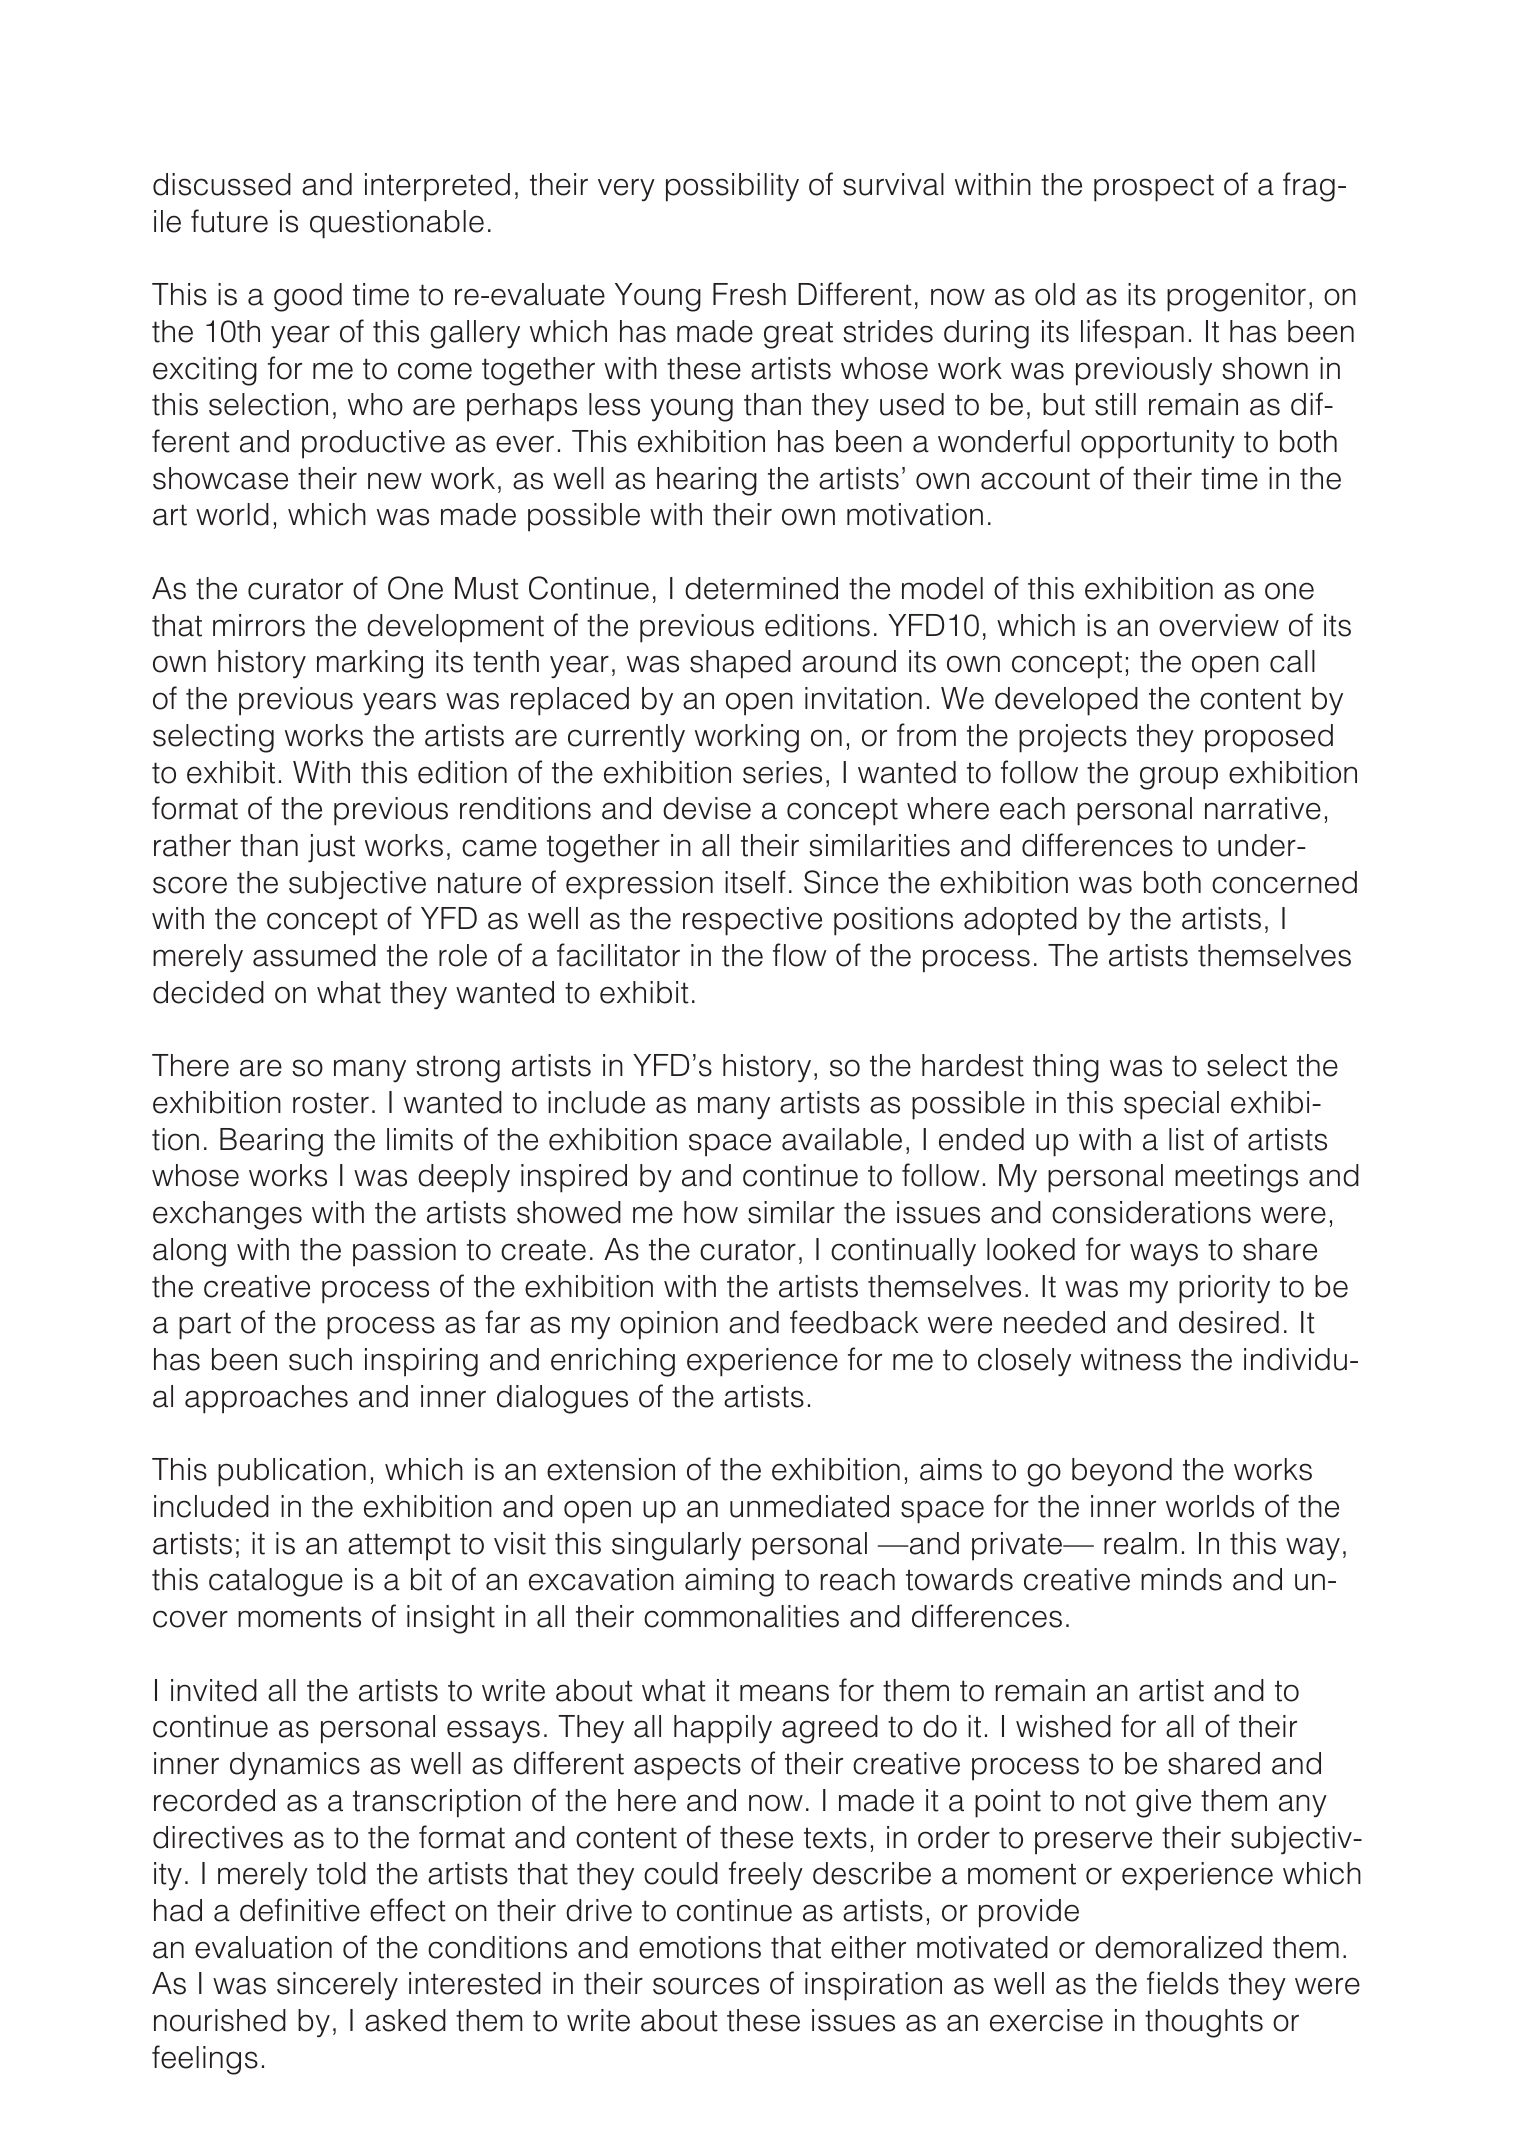 The width and height of the document is (1518, 2147). I want to click on good, so click(308, 297).
